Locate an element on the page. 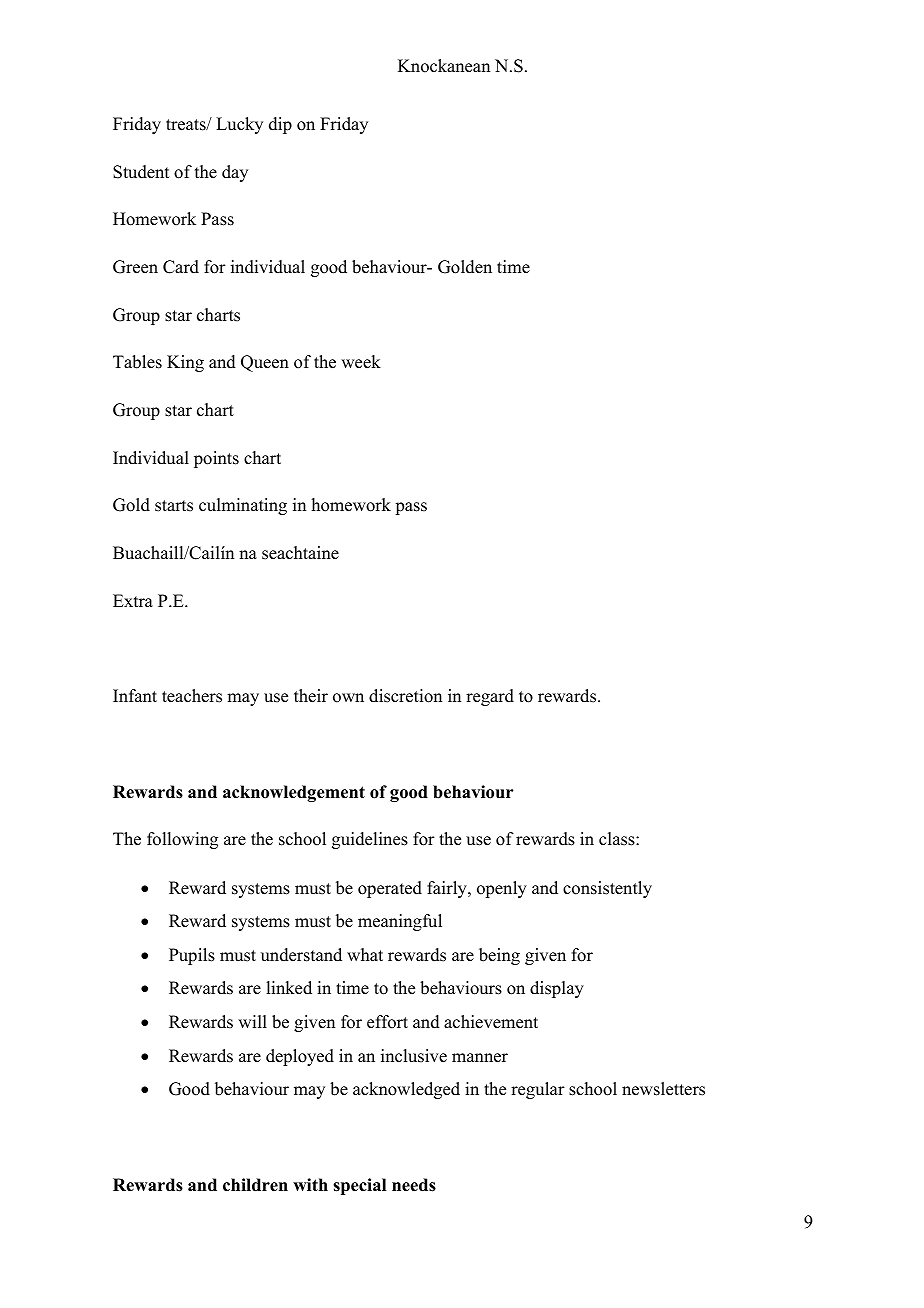 The image size is (924, 1308). guidelines is located at coordinates (370, 840).
